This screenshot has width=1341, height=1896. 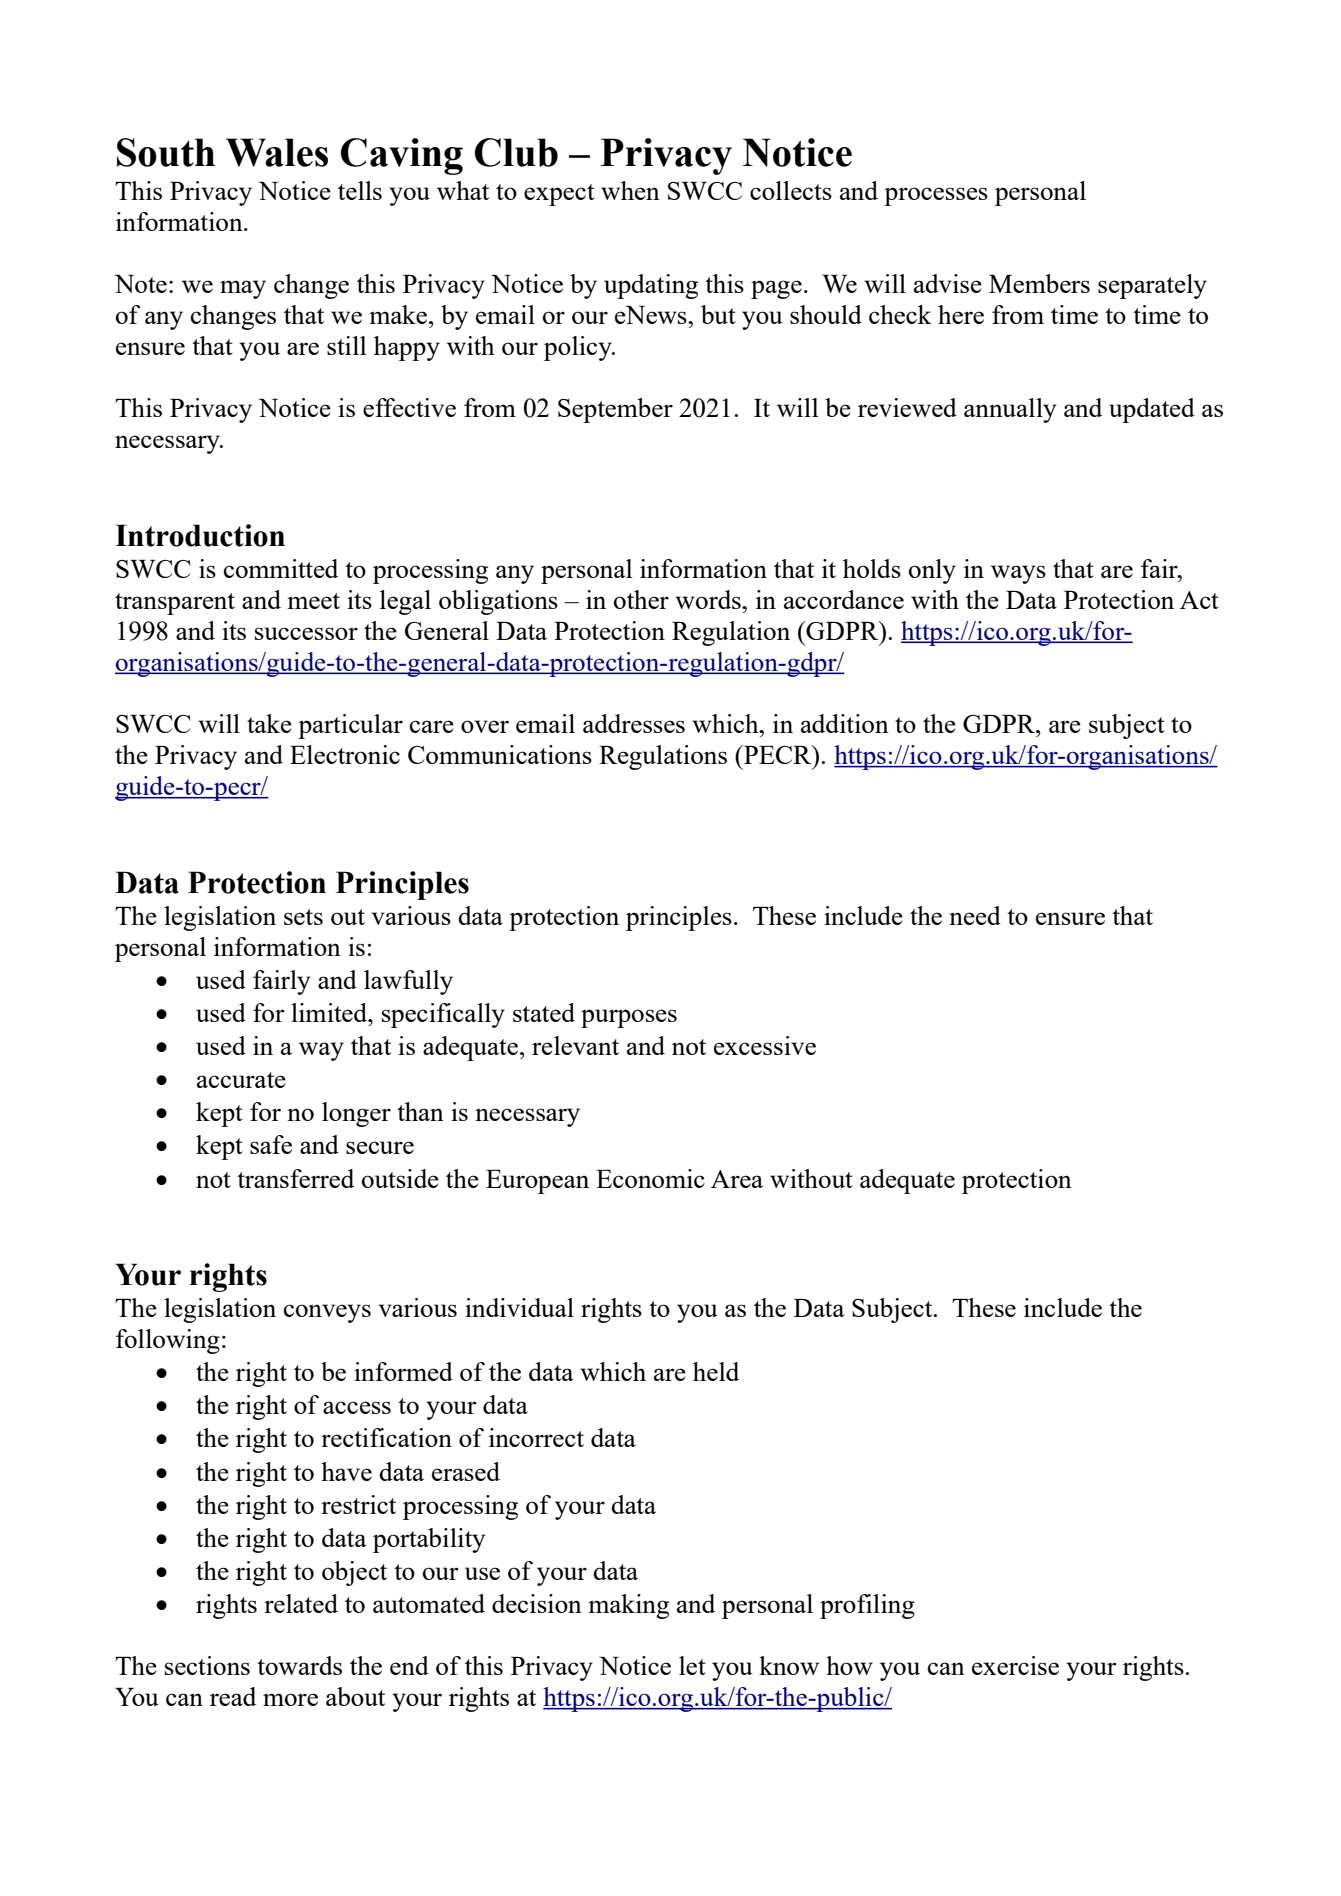 What do you see at coordinates (630, 190) in the screenshot?
I see `when` at bounding box center [630, 190].
